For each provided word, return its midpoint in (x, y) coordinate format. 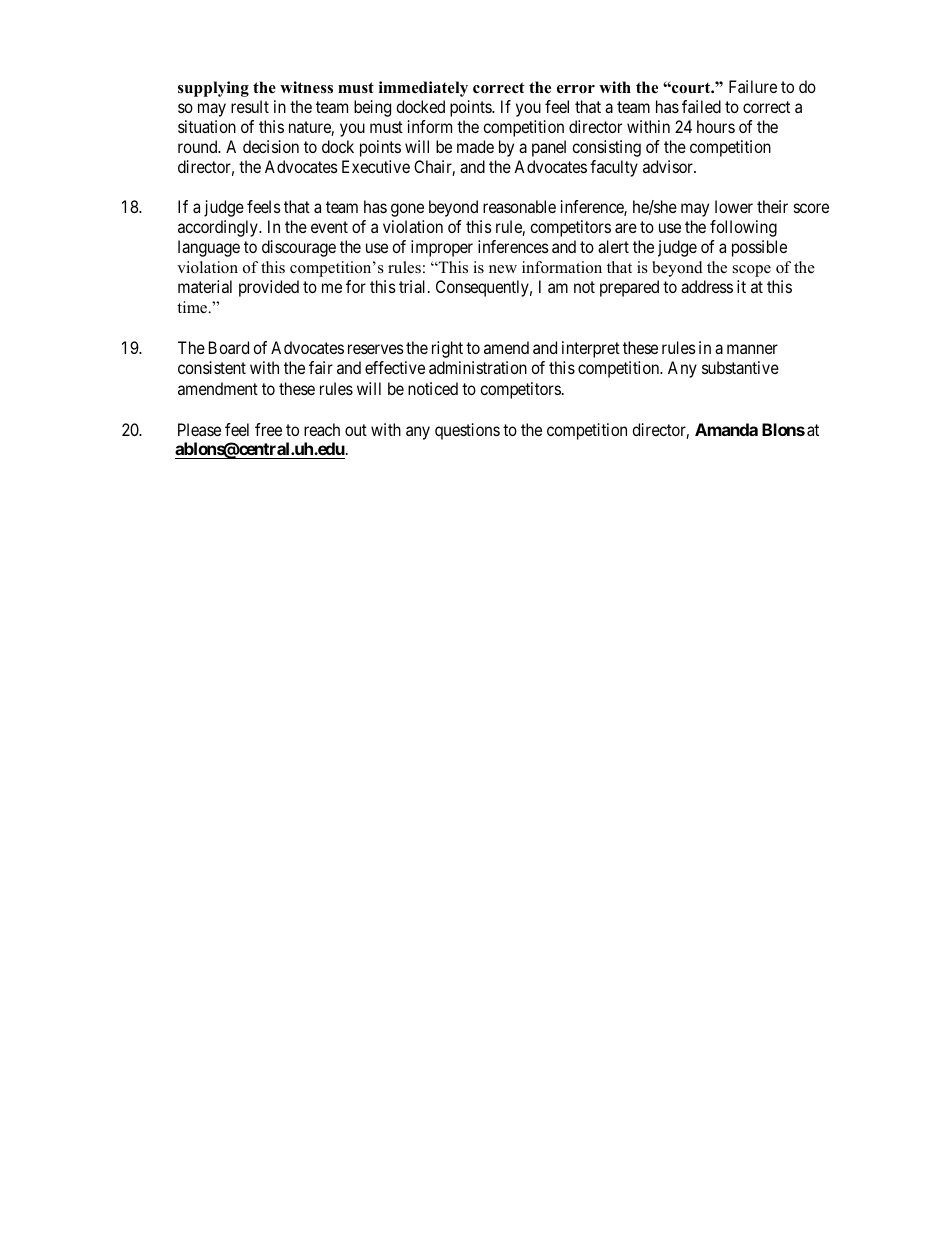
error (576, 89)
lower (734, 206)
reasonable (519, 206)
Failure (753, 86)
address (707, 286)
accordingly (219, 228)
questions (467, 431)
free (268, 429)
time (193, 307)
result (250, 106)
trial (414, 286)
